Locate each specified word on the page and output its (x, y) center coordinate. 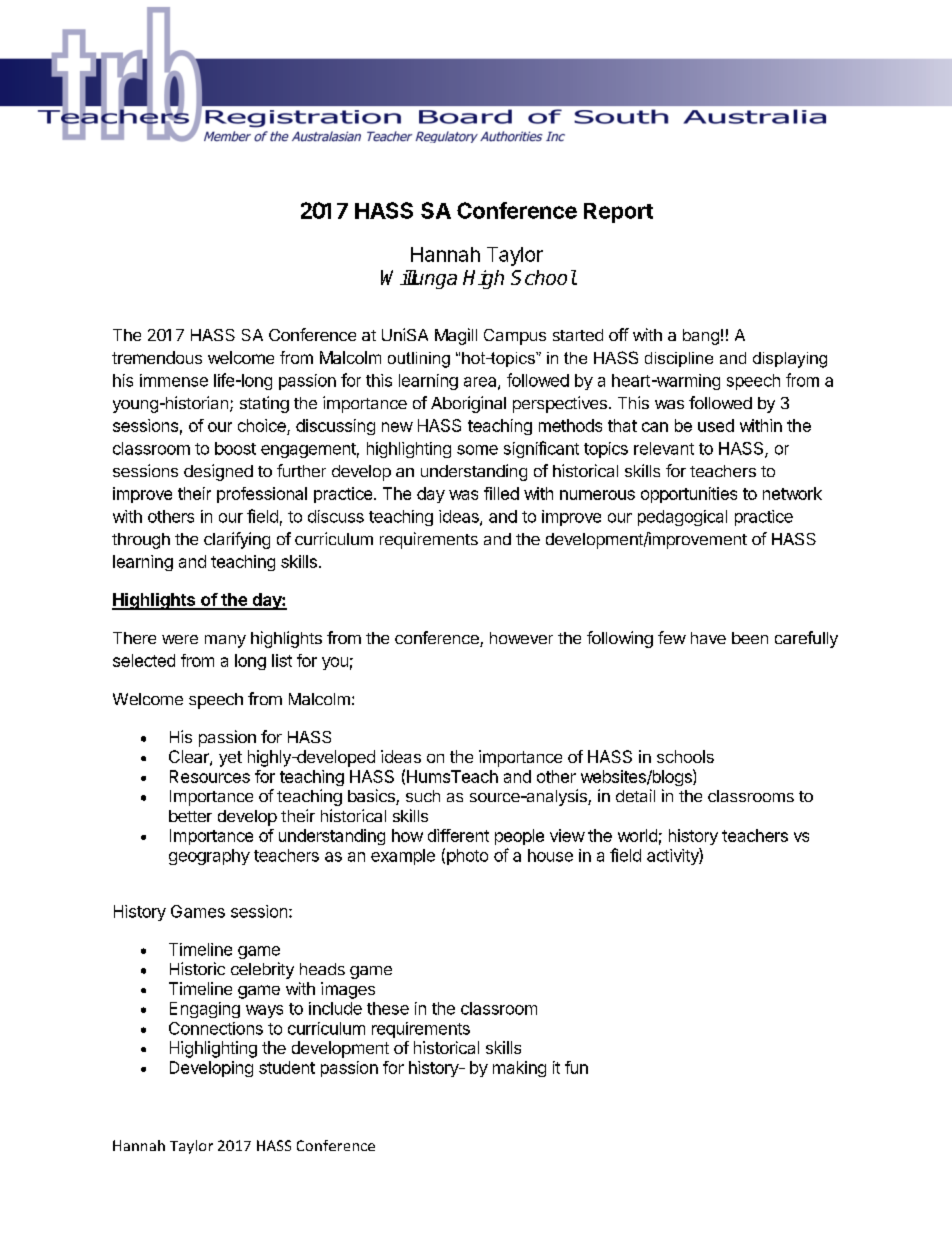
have (708, 638)
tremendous (157, 357)
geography (209, 857)
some (477, 450)
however (521, 638)
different (458, 835)
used (716, 425)
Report (618, 213)
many (225, 641)
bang (701, 337)
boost (235, 448)
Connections (216, 1028)
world (637, 835)
